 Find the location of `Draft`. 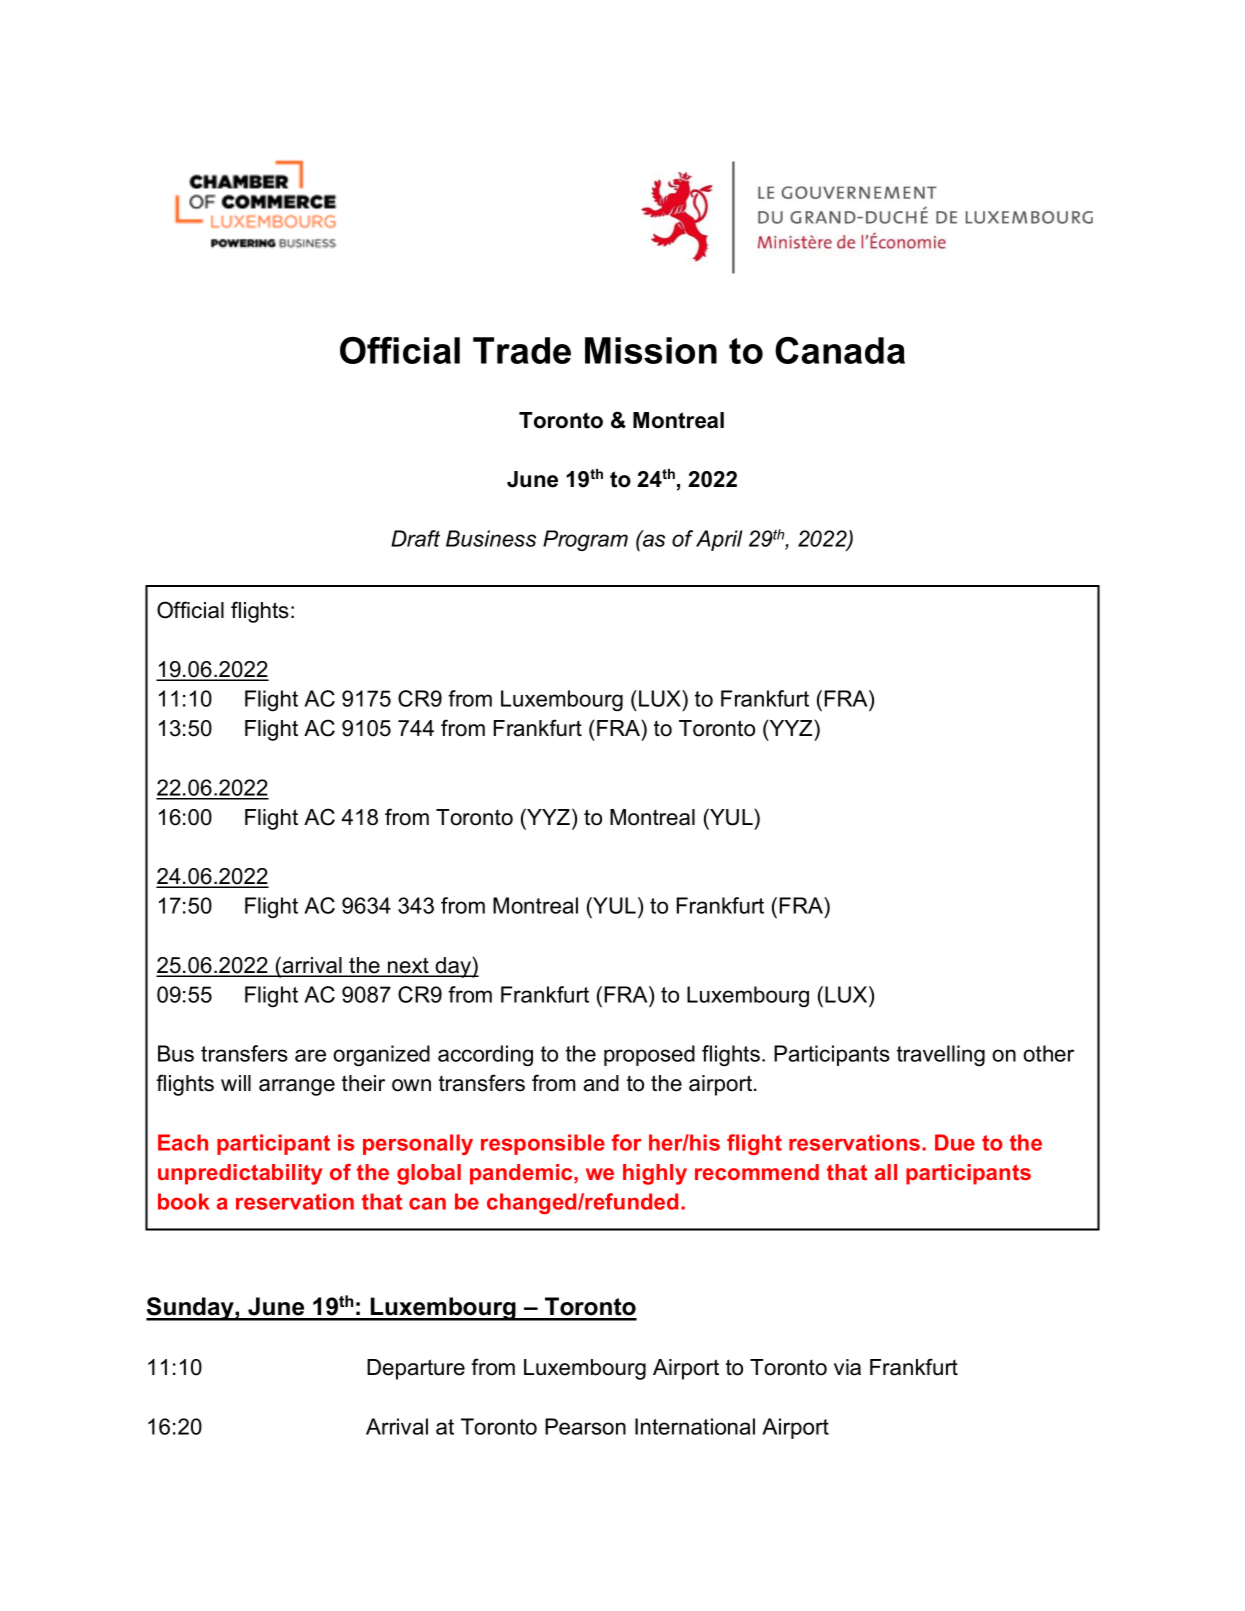

Draft is located at coordinates (415, 538).
